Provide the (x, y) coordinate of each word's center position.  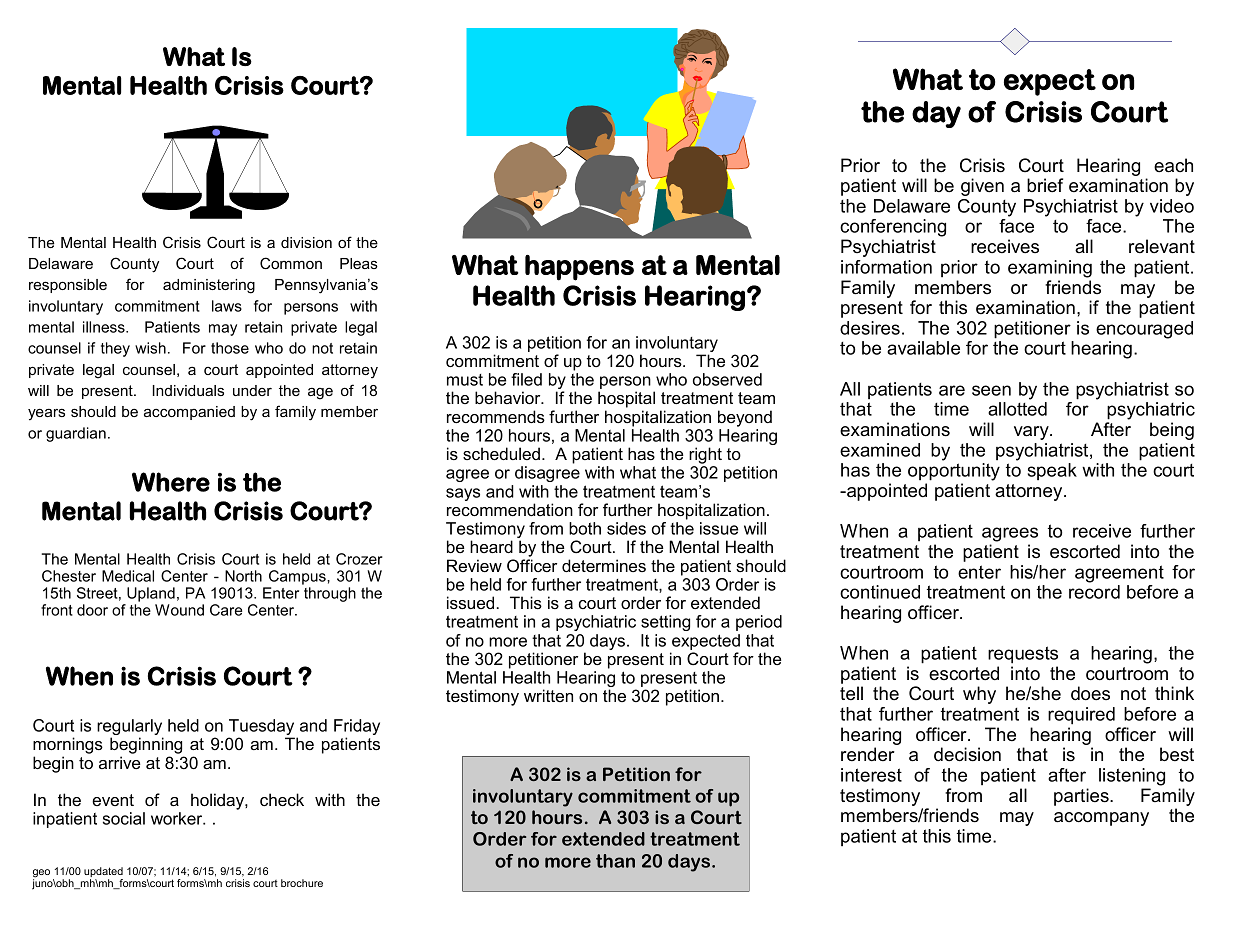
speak (1052, 471)
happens (579, 268)
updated (103, 873)
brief (1045, 185)
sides (626, 528)
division (306, 242)
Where (171, 482)
